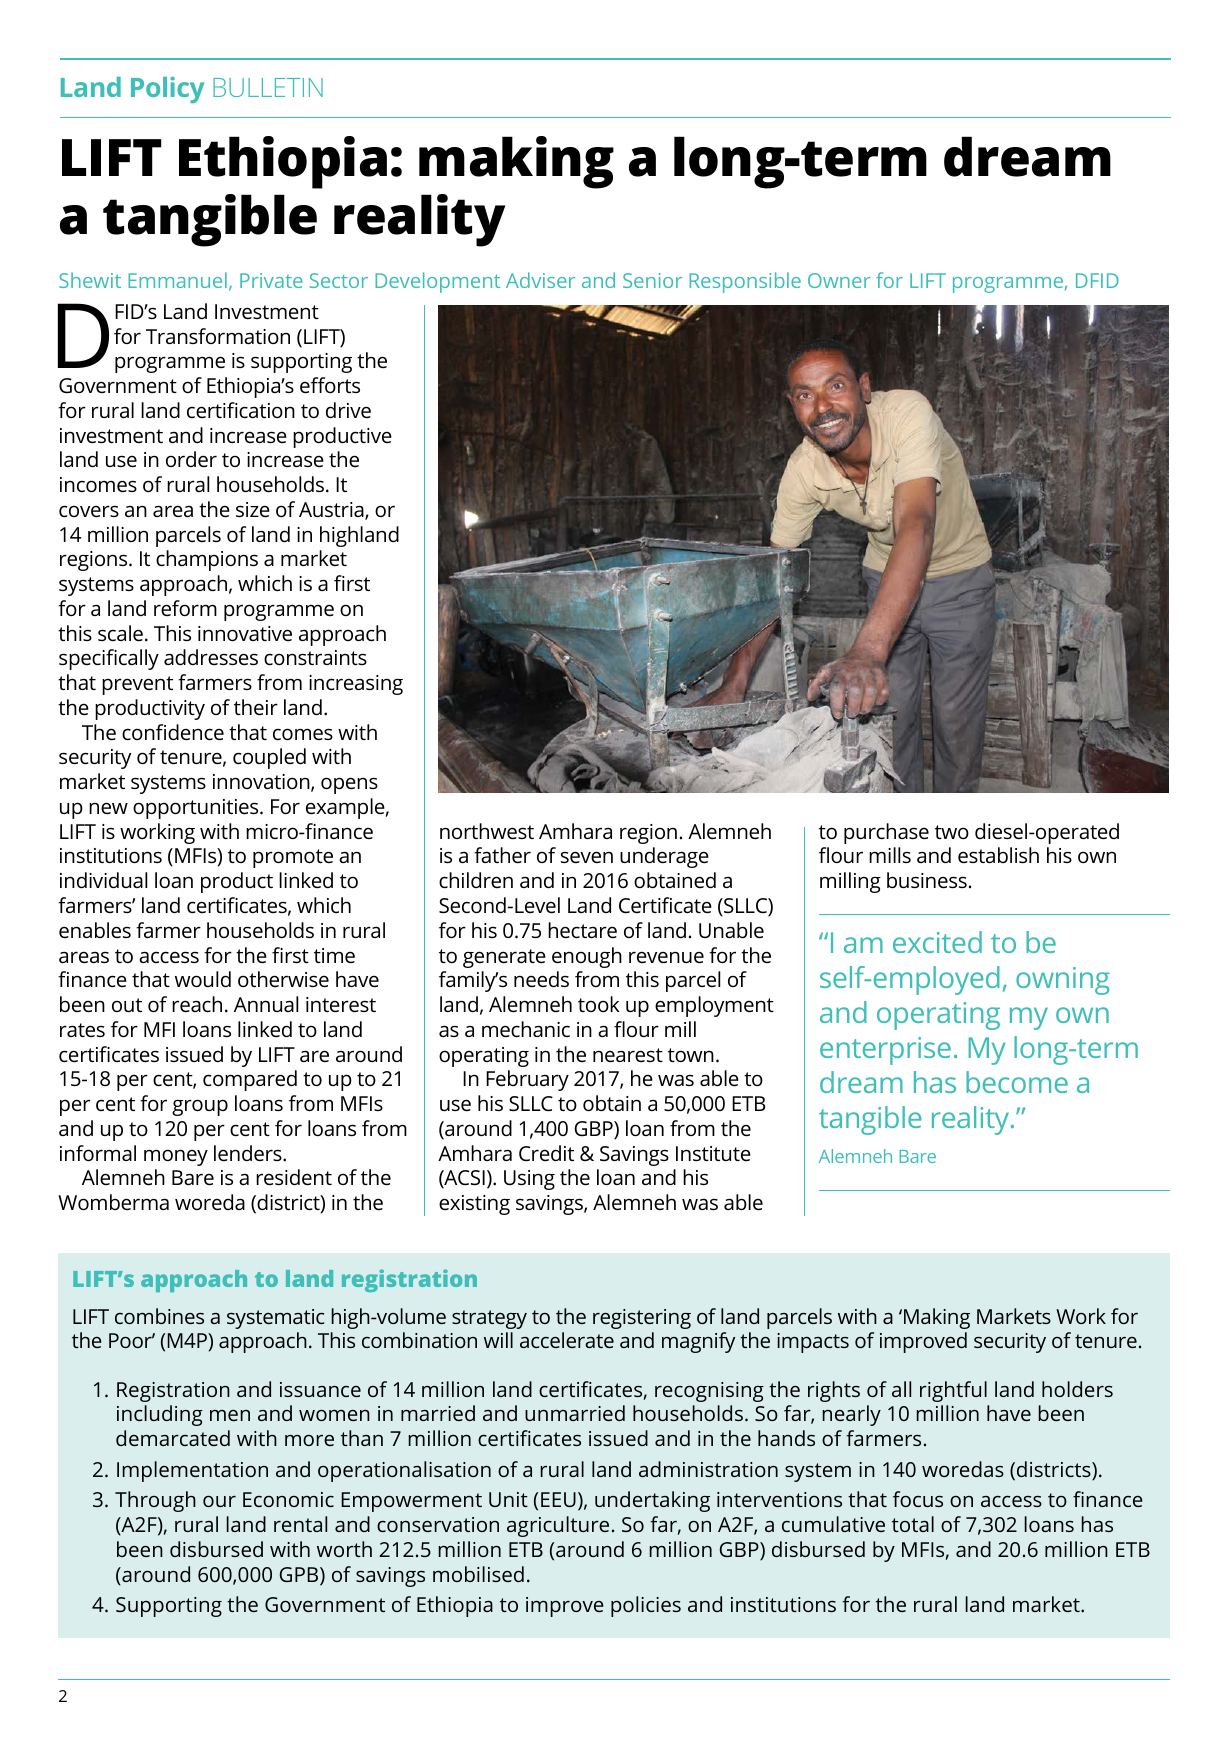 The width and height of the screenshot is (1228, 1737). What do you see at coordinates (937, 942) in the screenshot?
I see `excited` at bounding box center [937, 942].
